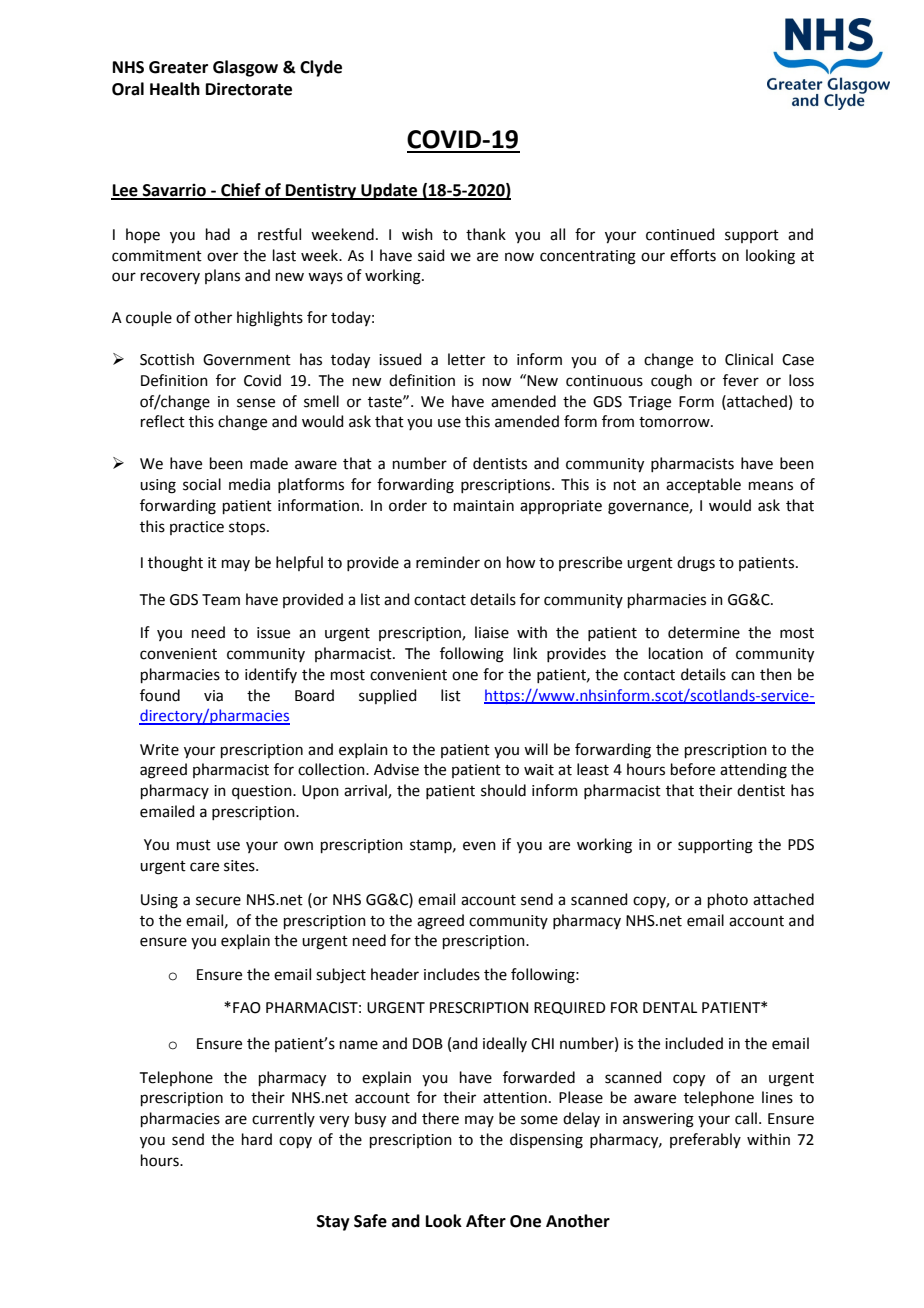 This image has height=1308, width=924. What do you see at coordinates (389, 191) in the image?
I see `Update` at bounding box center [389, 191].
